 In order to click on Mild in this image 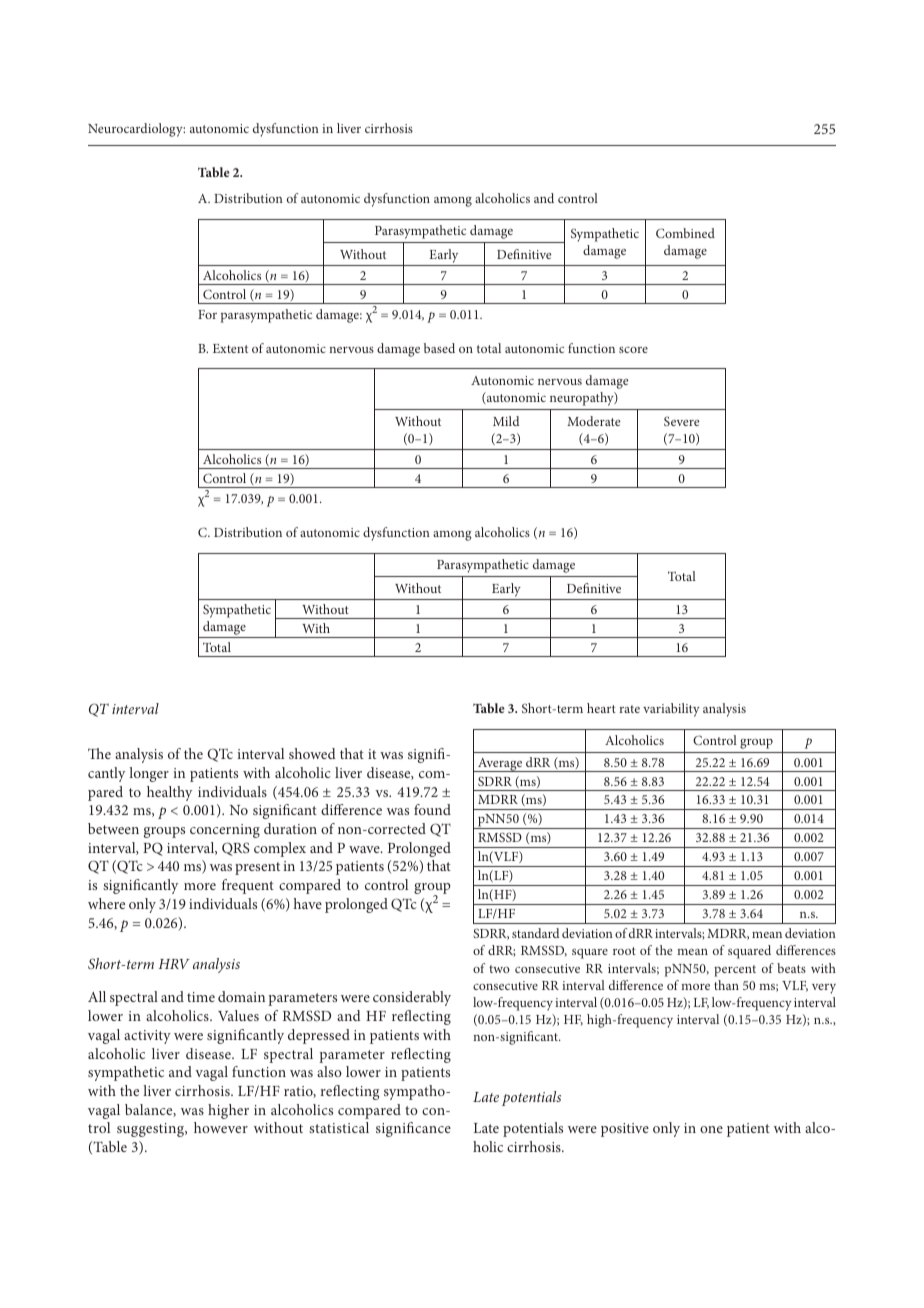, I will do `click(506, 421)`.
